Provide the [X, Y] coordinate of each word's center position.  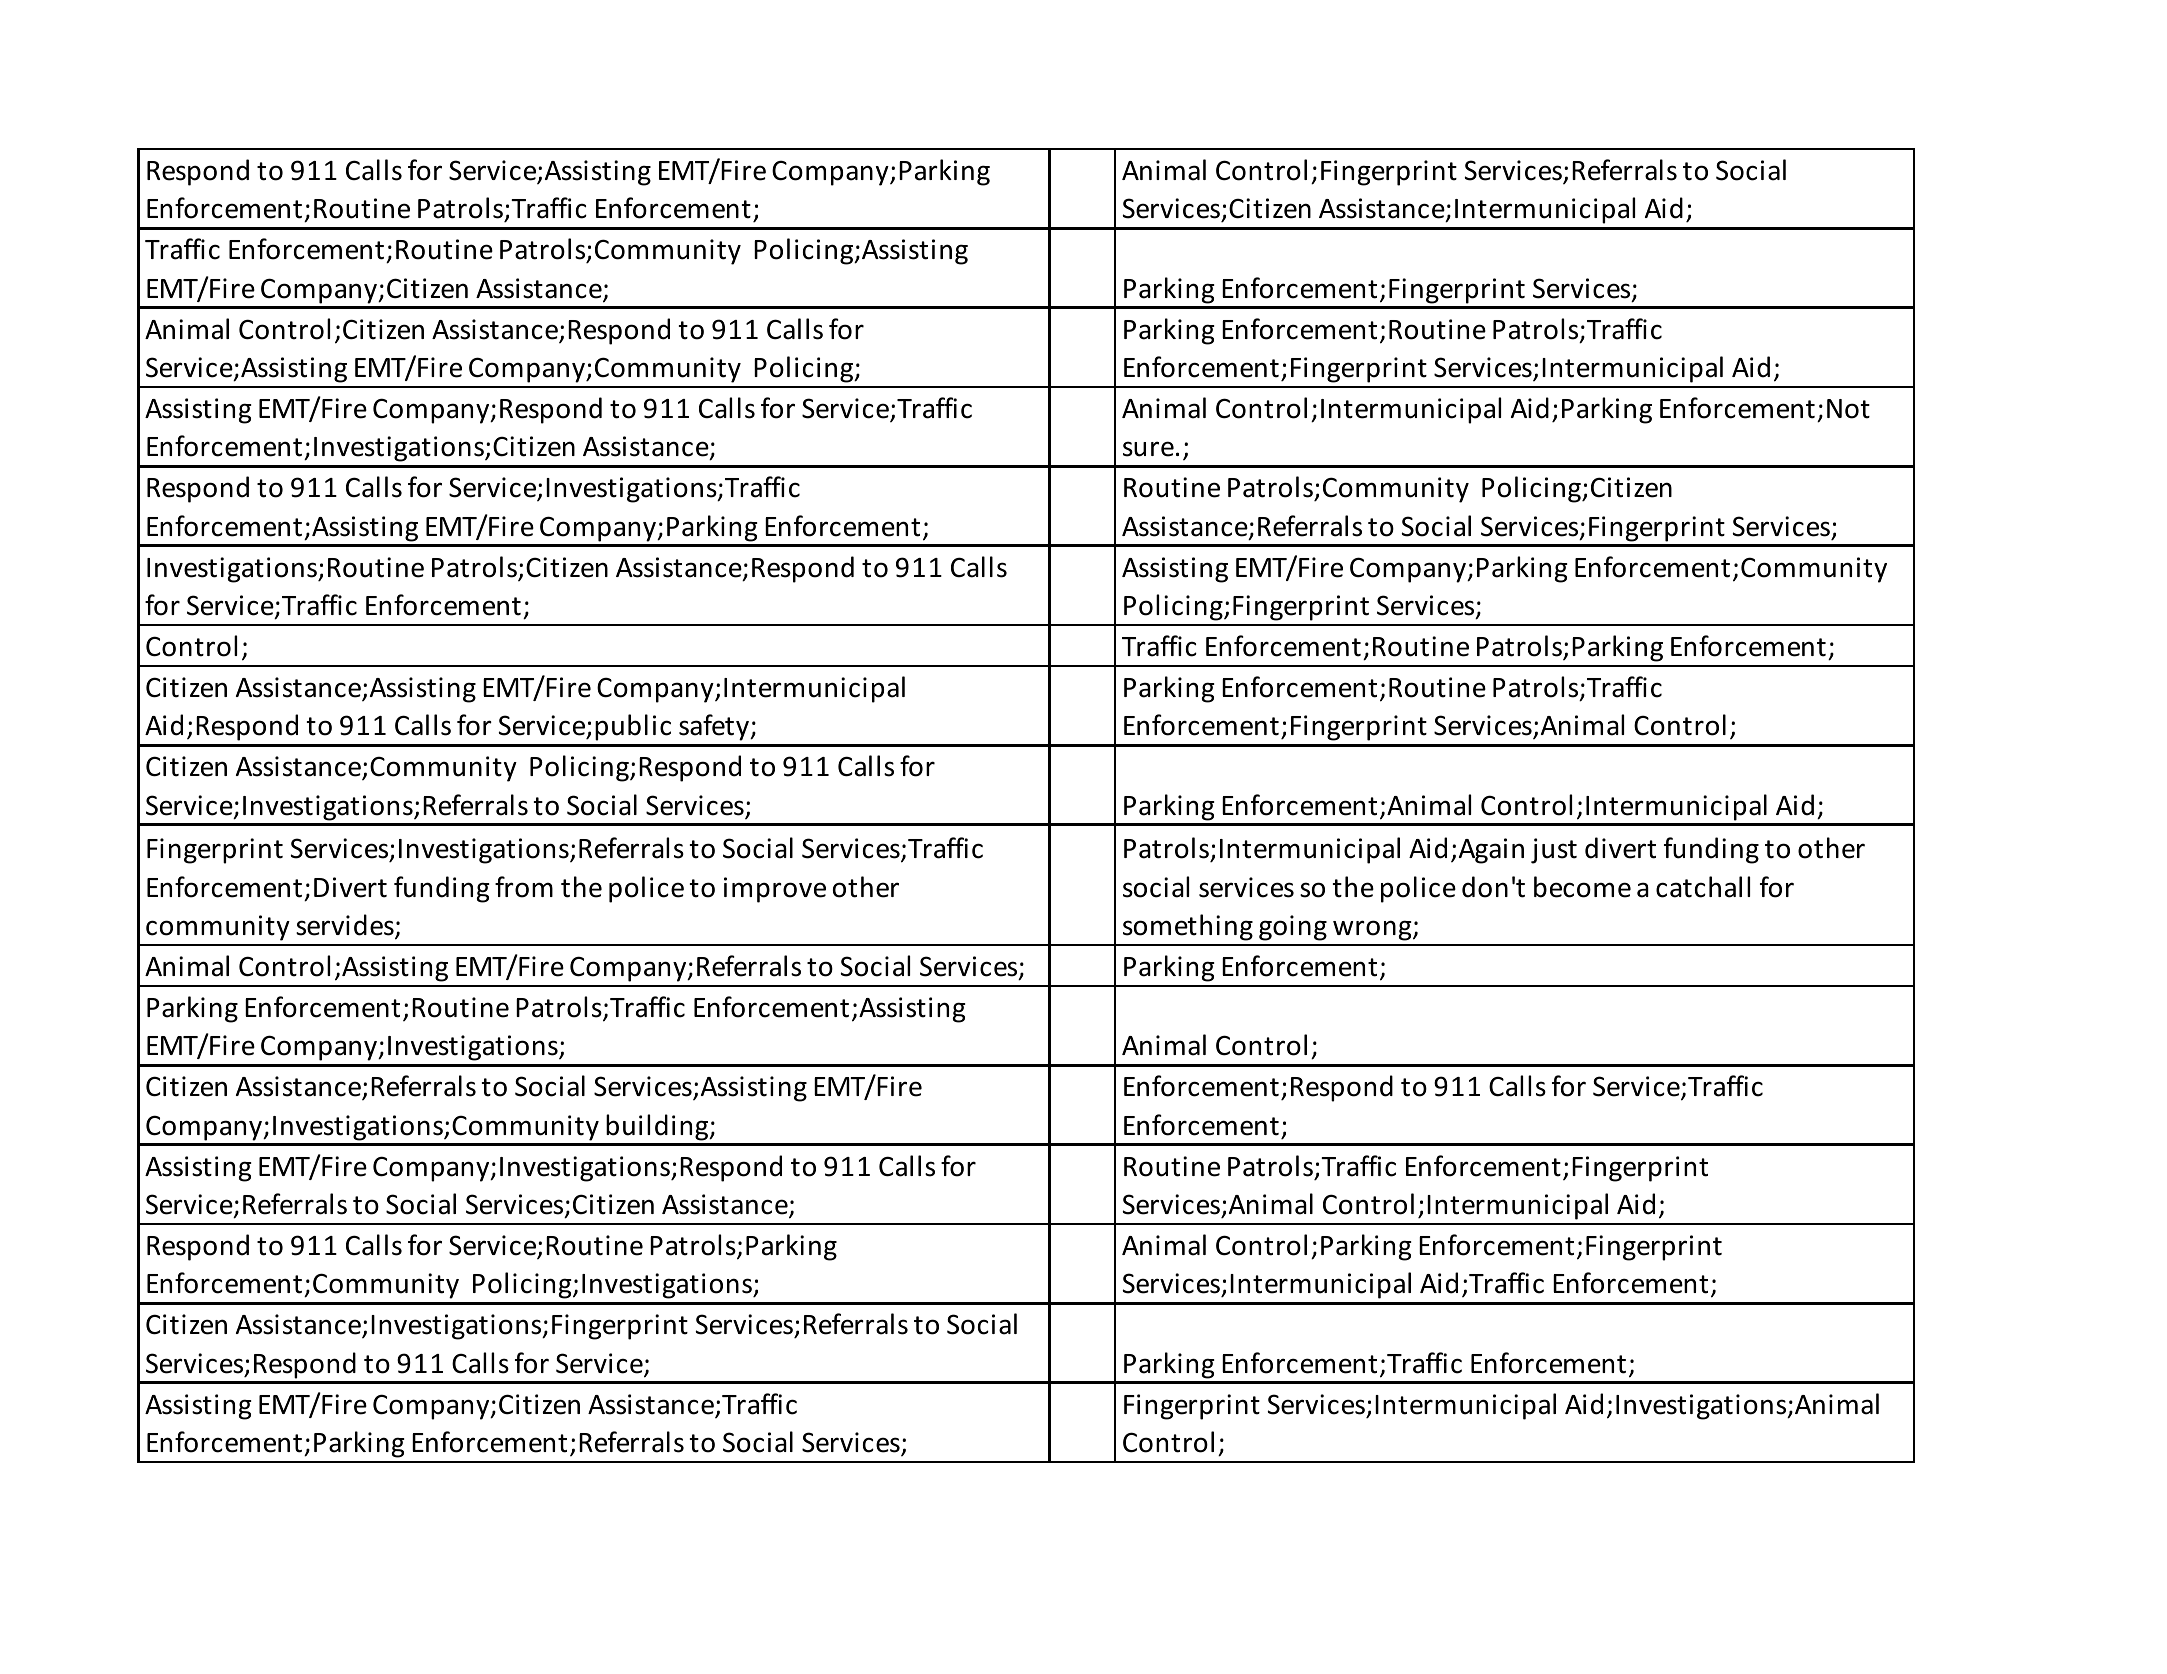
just [1554, 851]
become [1582, 887]
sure [1148, 449]
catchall [1703, 887]
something [1188, 927]
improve [775, 890]
